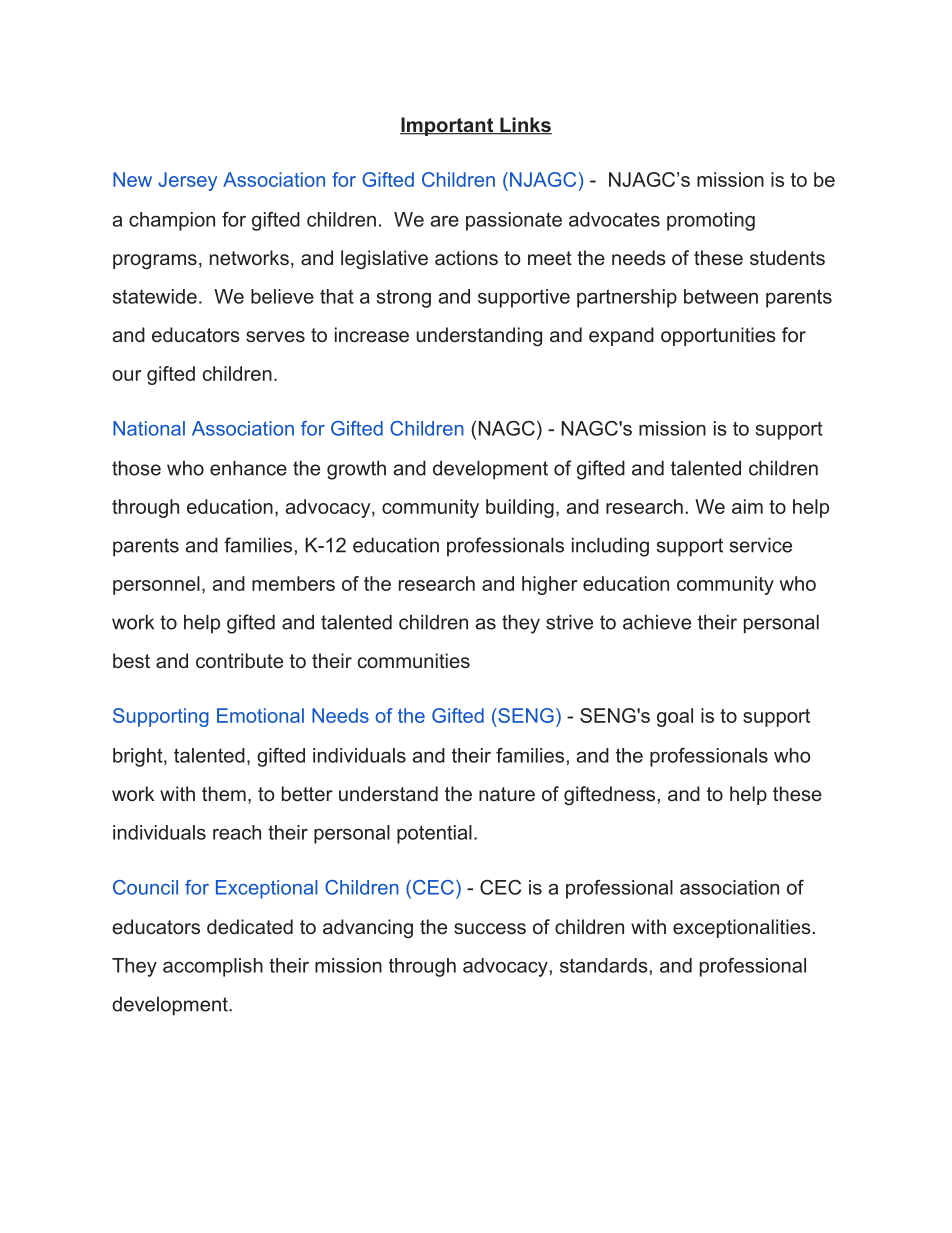  I want to click on Jersey, so click(187, 181).
